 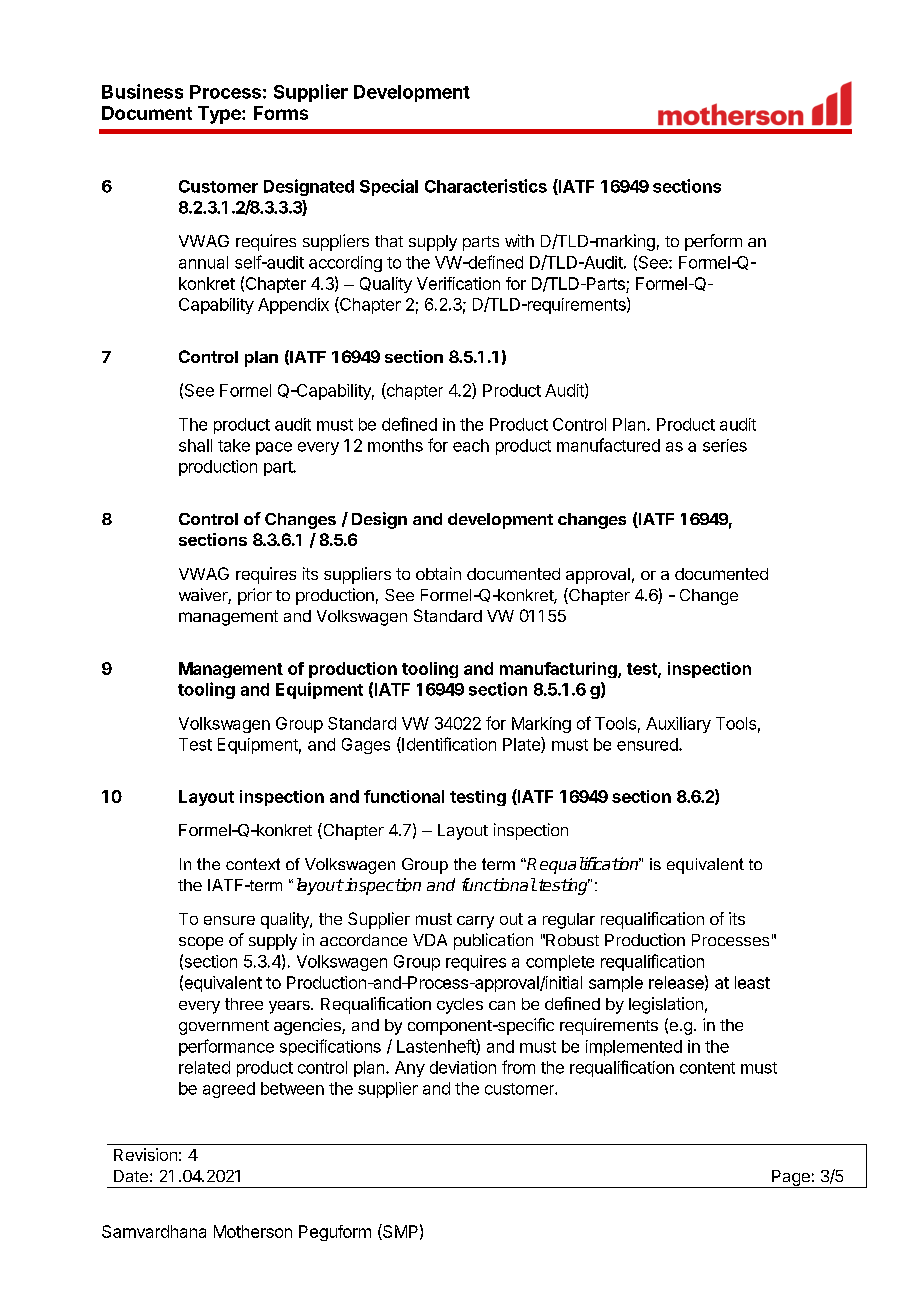 I want to click on shall, so click(x=195, y=445).
